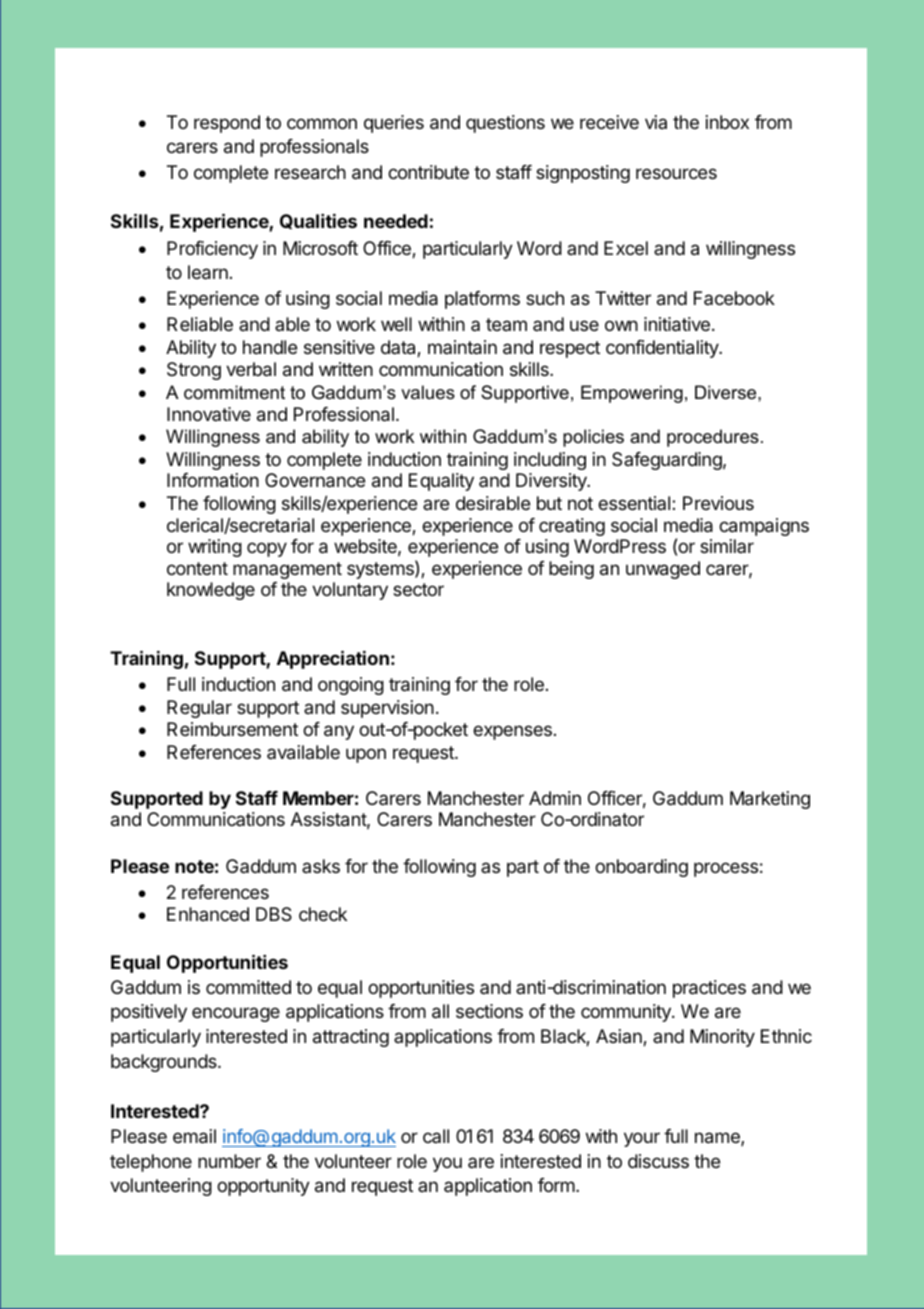 This screenshot has height=1309, width=924. I want to click on contribute, so click(428, 172).
